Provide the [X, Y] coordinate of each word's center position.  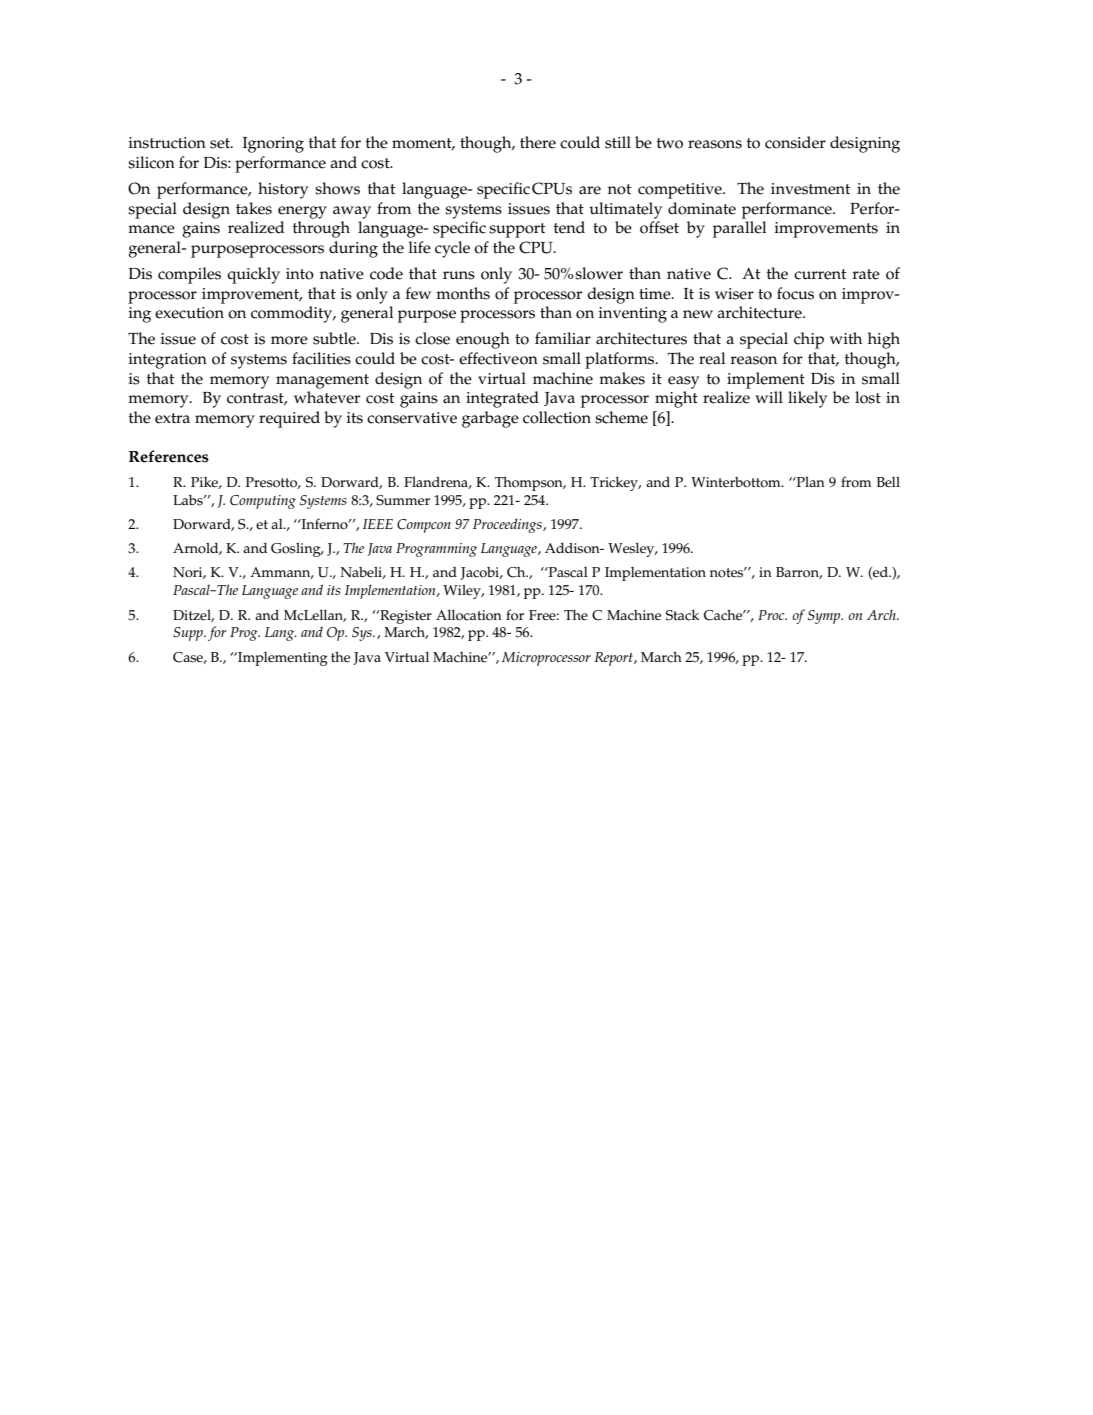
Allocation [469, 615]
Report [614, 659]
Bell [888, 482]
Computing [263, 502]
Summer [403, 500]
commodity [293, 314]
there [538, 142]
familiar [563, 338]
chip [809, 340]
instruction [167, 143]
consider [795, 142]
